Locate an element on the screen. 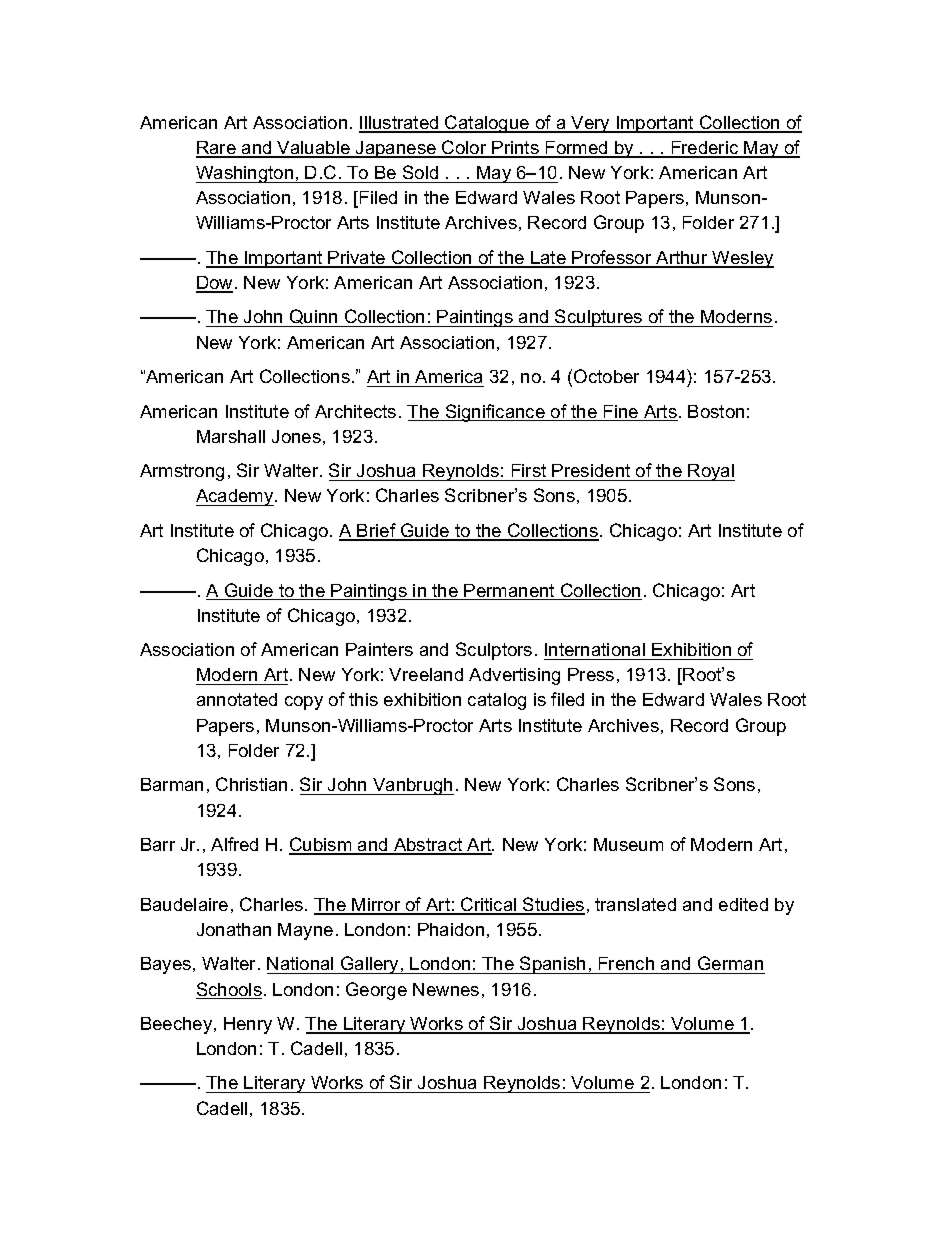  Frederic is located at coordinates (705, 149).
